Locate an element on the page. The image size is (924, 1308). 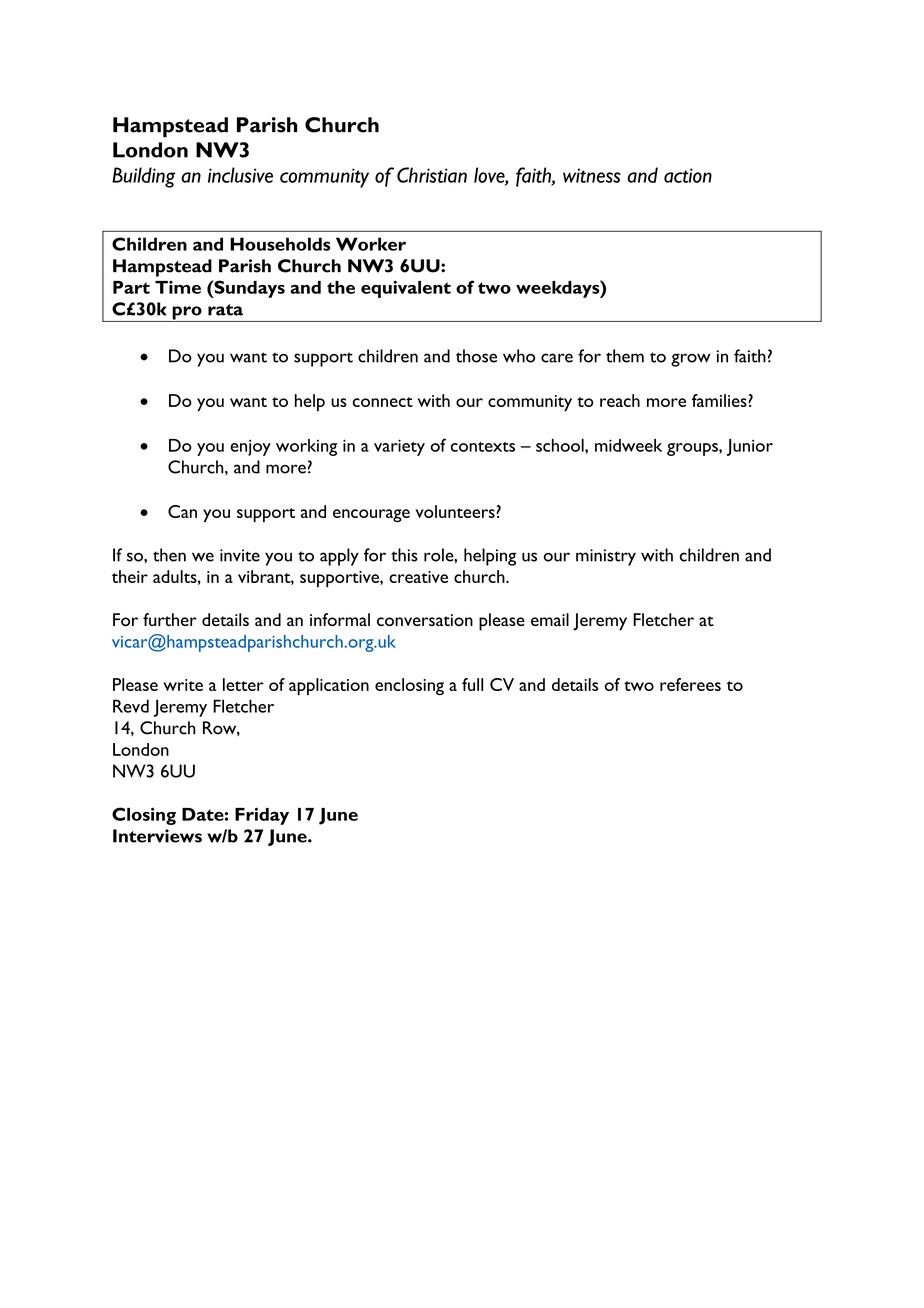
Friday is located at coordinates (262, 816).
